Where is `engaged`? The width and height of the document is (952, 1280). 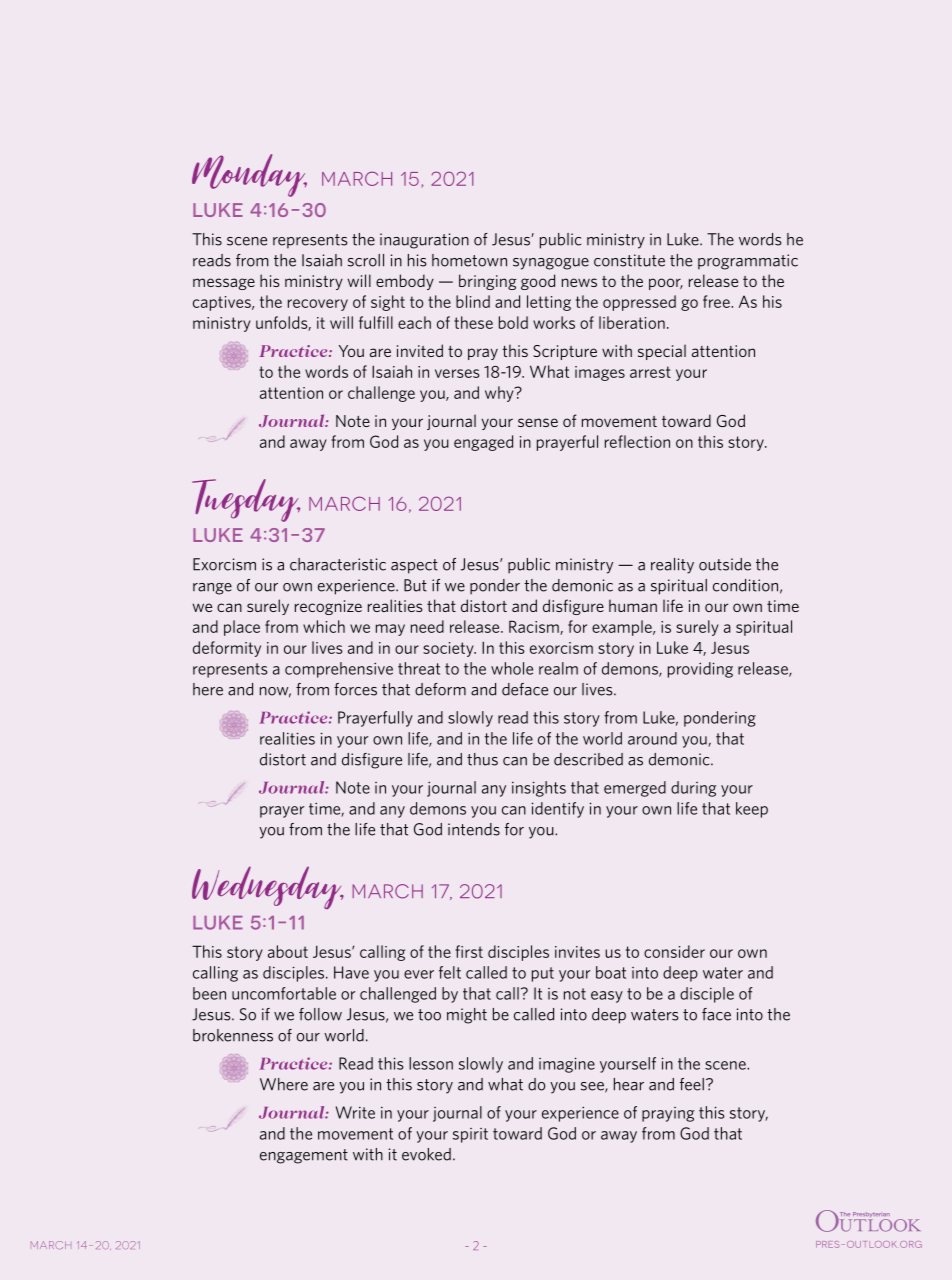
engaged is located at coordinates (483, 443).
